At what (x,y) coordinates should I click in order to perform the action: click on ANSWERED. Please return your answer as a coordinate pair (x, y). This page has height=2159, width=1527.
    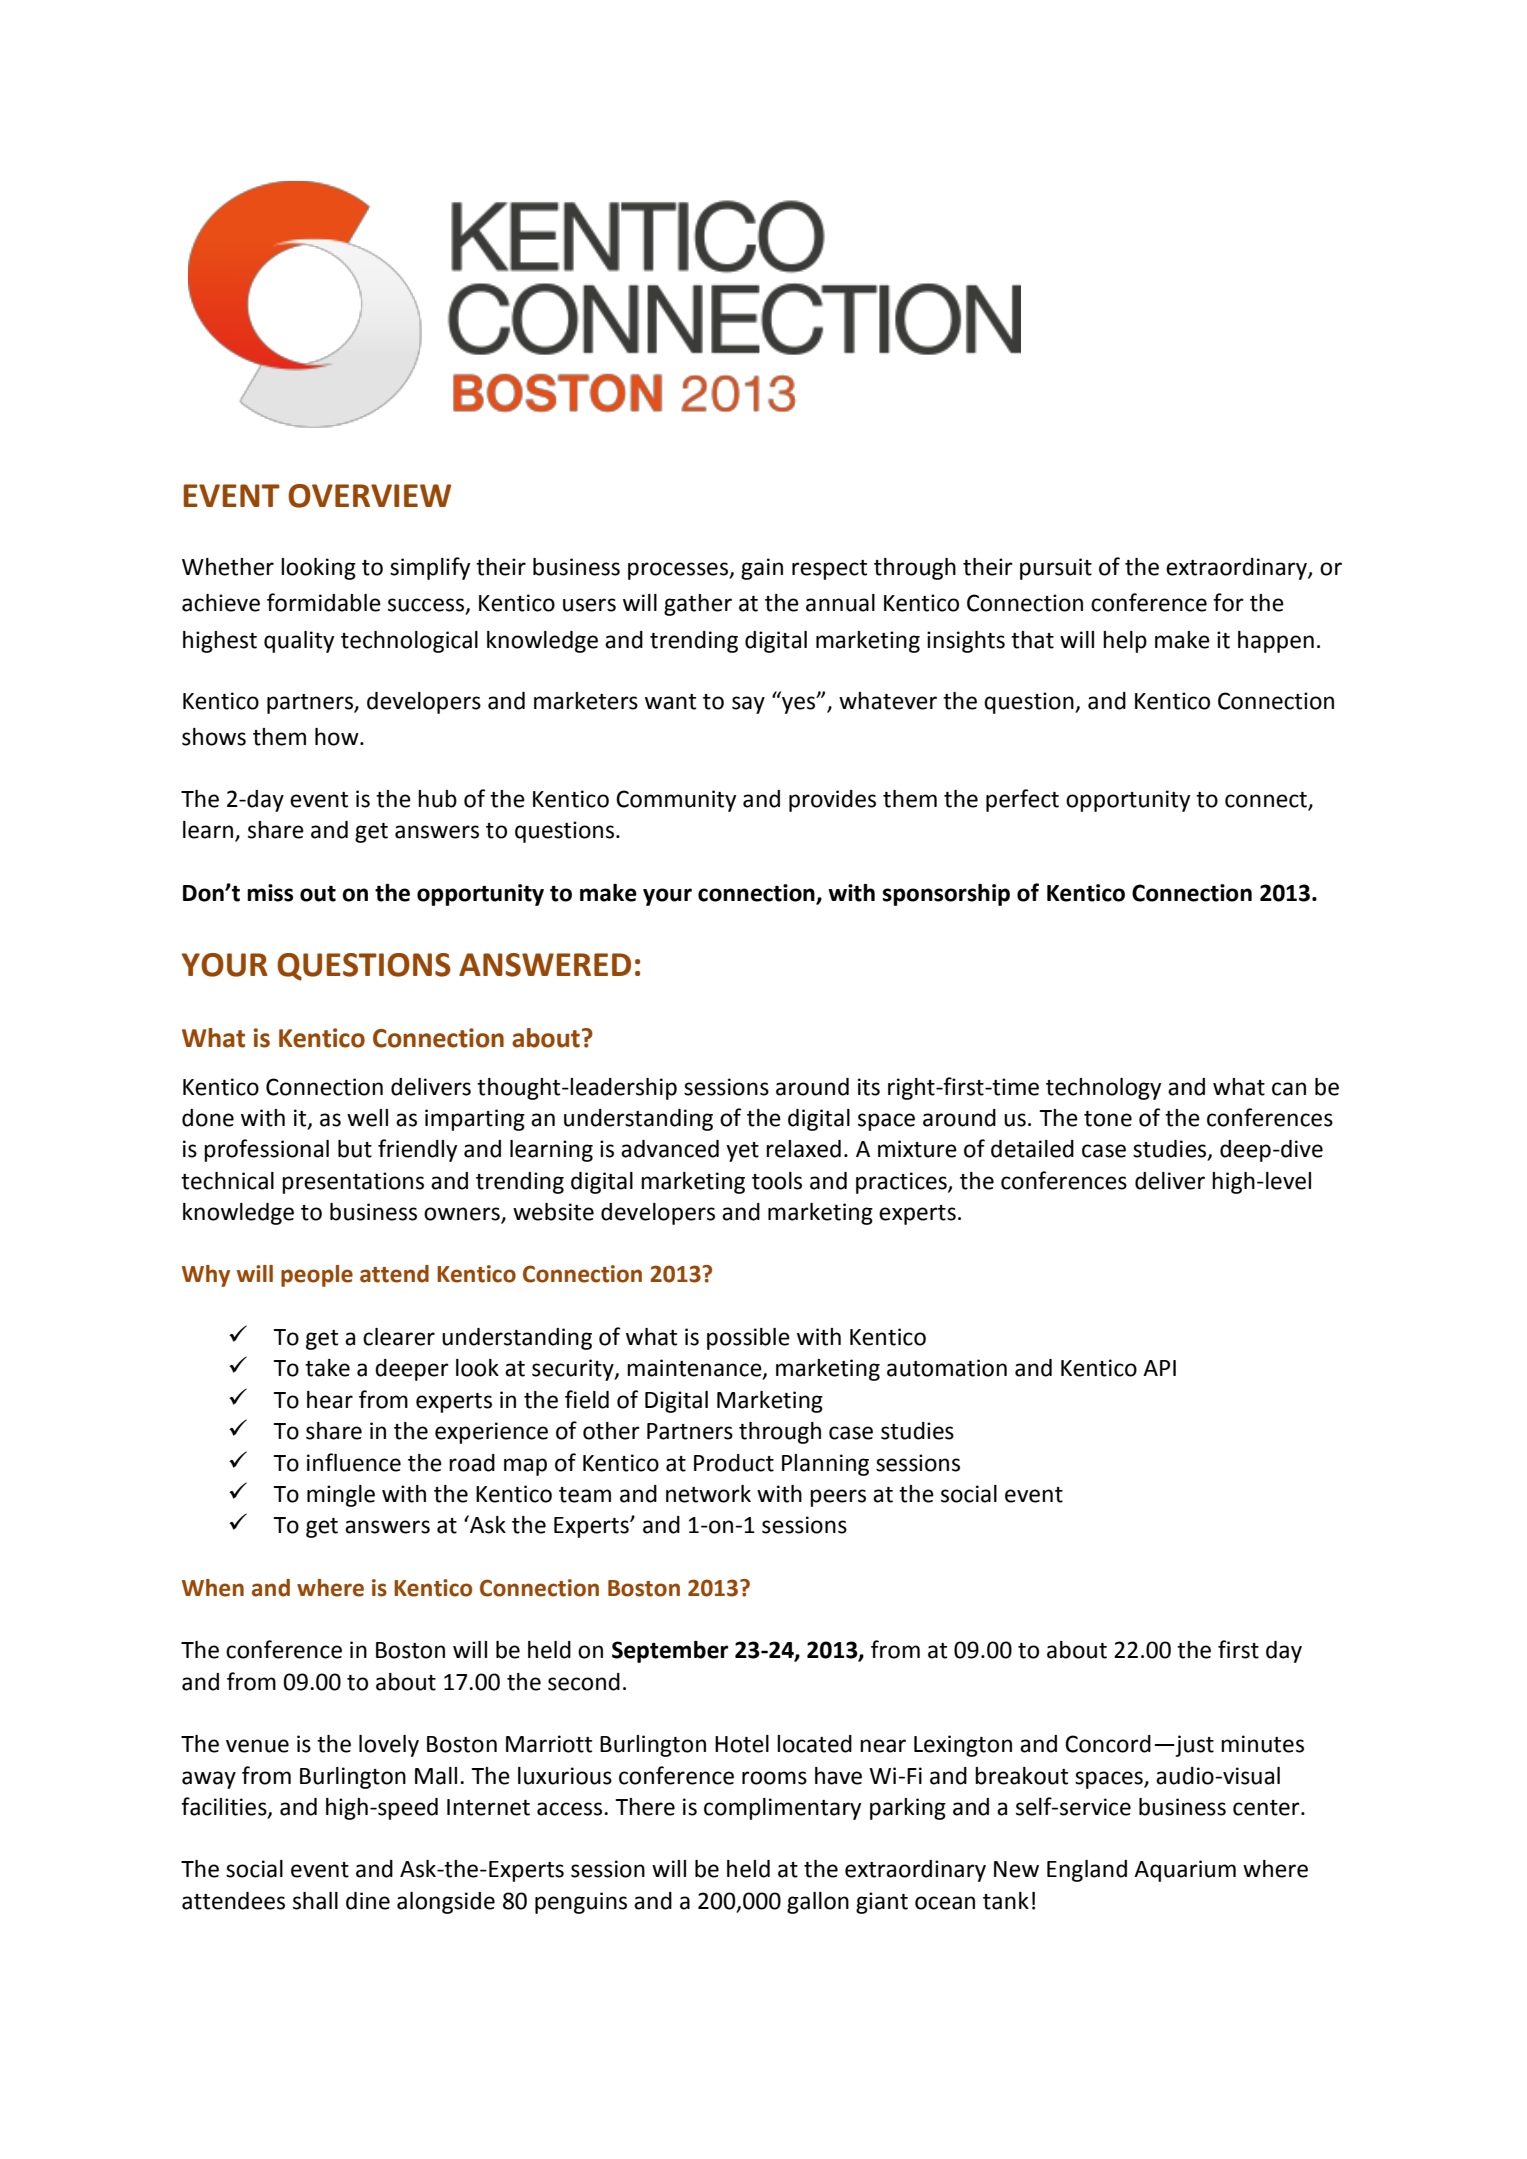
    Looking at the image, I should click on (545, 965).
